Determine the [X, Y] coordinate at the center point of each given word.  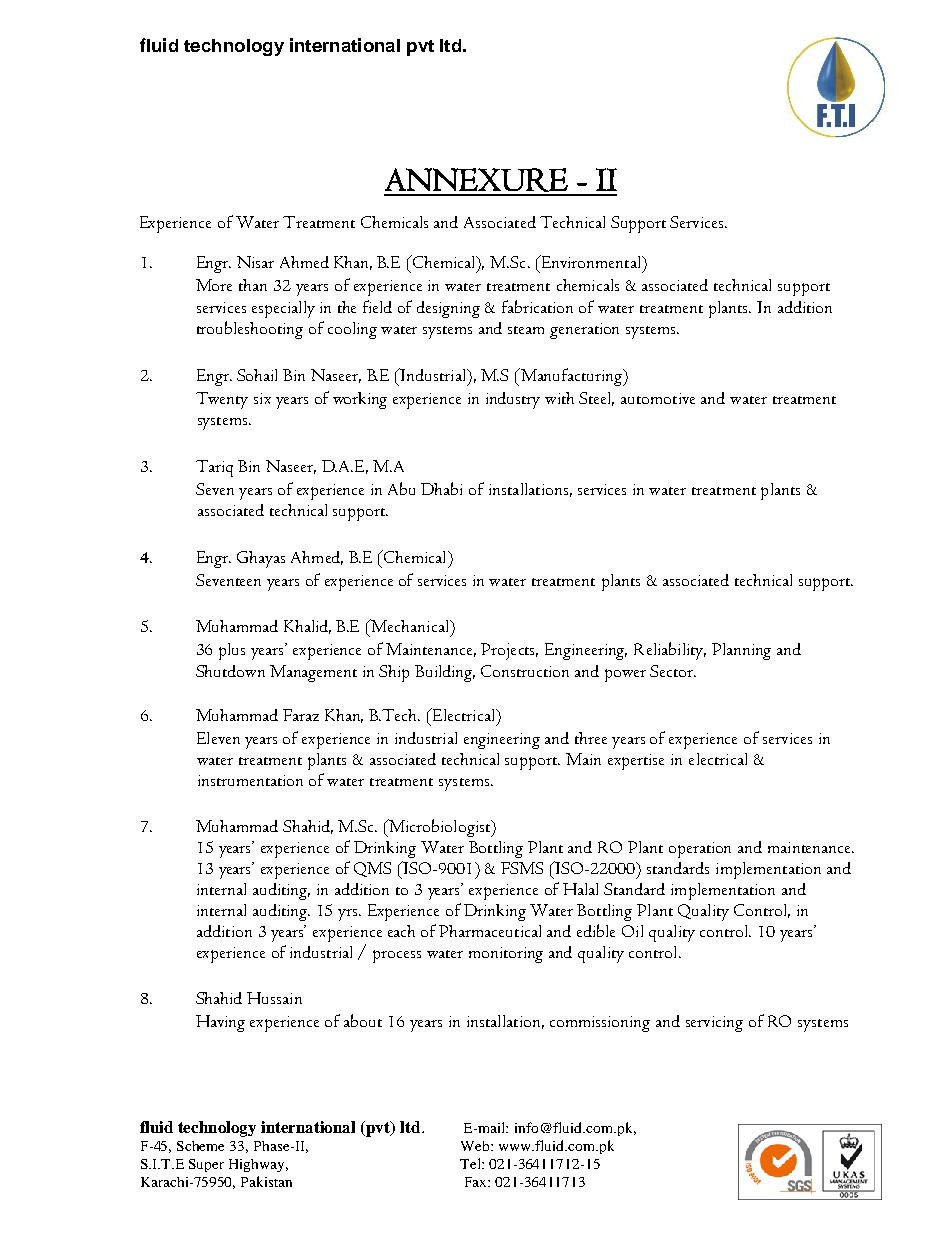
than [253, 285]
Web [476, 1146]
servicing [714, 1024]
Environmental [591, 261]
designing [448, 309]
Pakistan [266, 1181]
